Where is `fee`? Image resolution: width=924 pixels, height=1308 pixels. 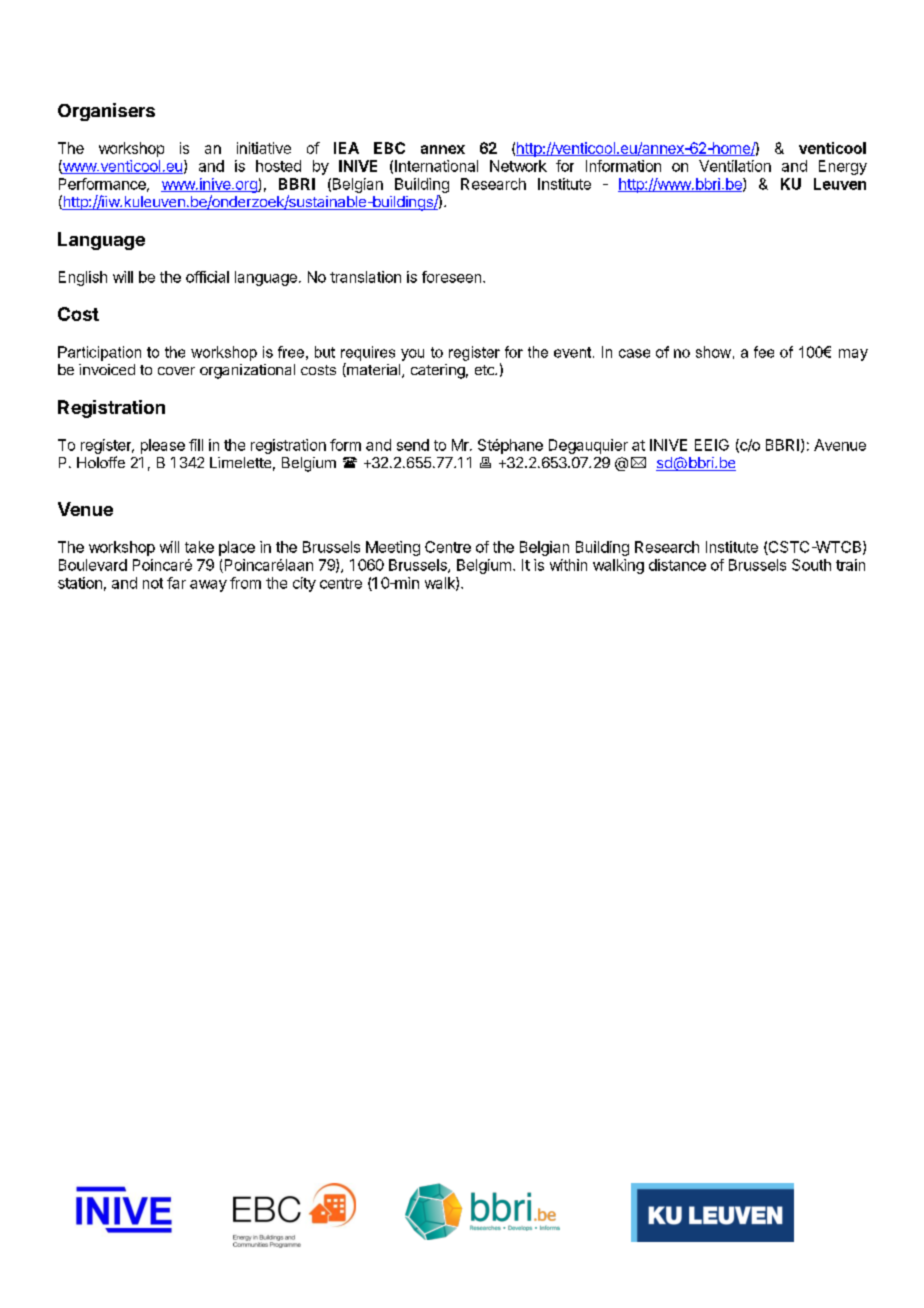 fee is located at coordinates (764, 352).
